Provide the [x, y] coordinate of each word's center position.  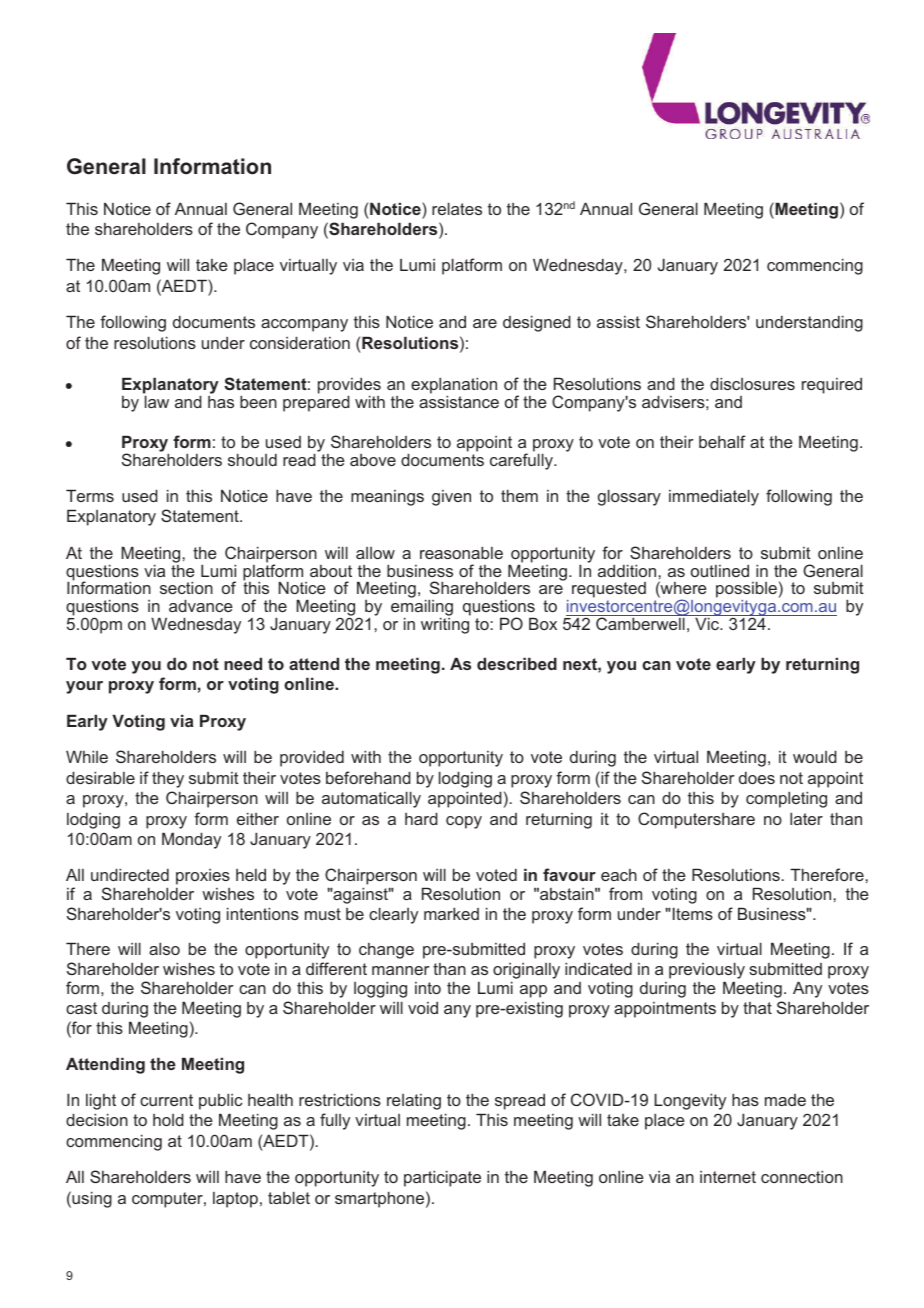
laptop [235, 1200]
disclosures [752, 383]
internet [728, 1177]
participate [442, 1178]
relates [457, 208]
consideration [300, 342]
